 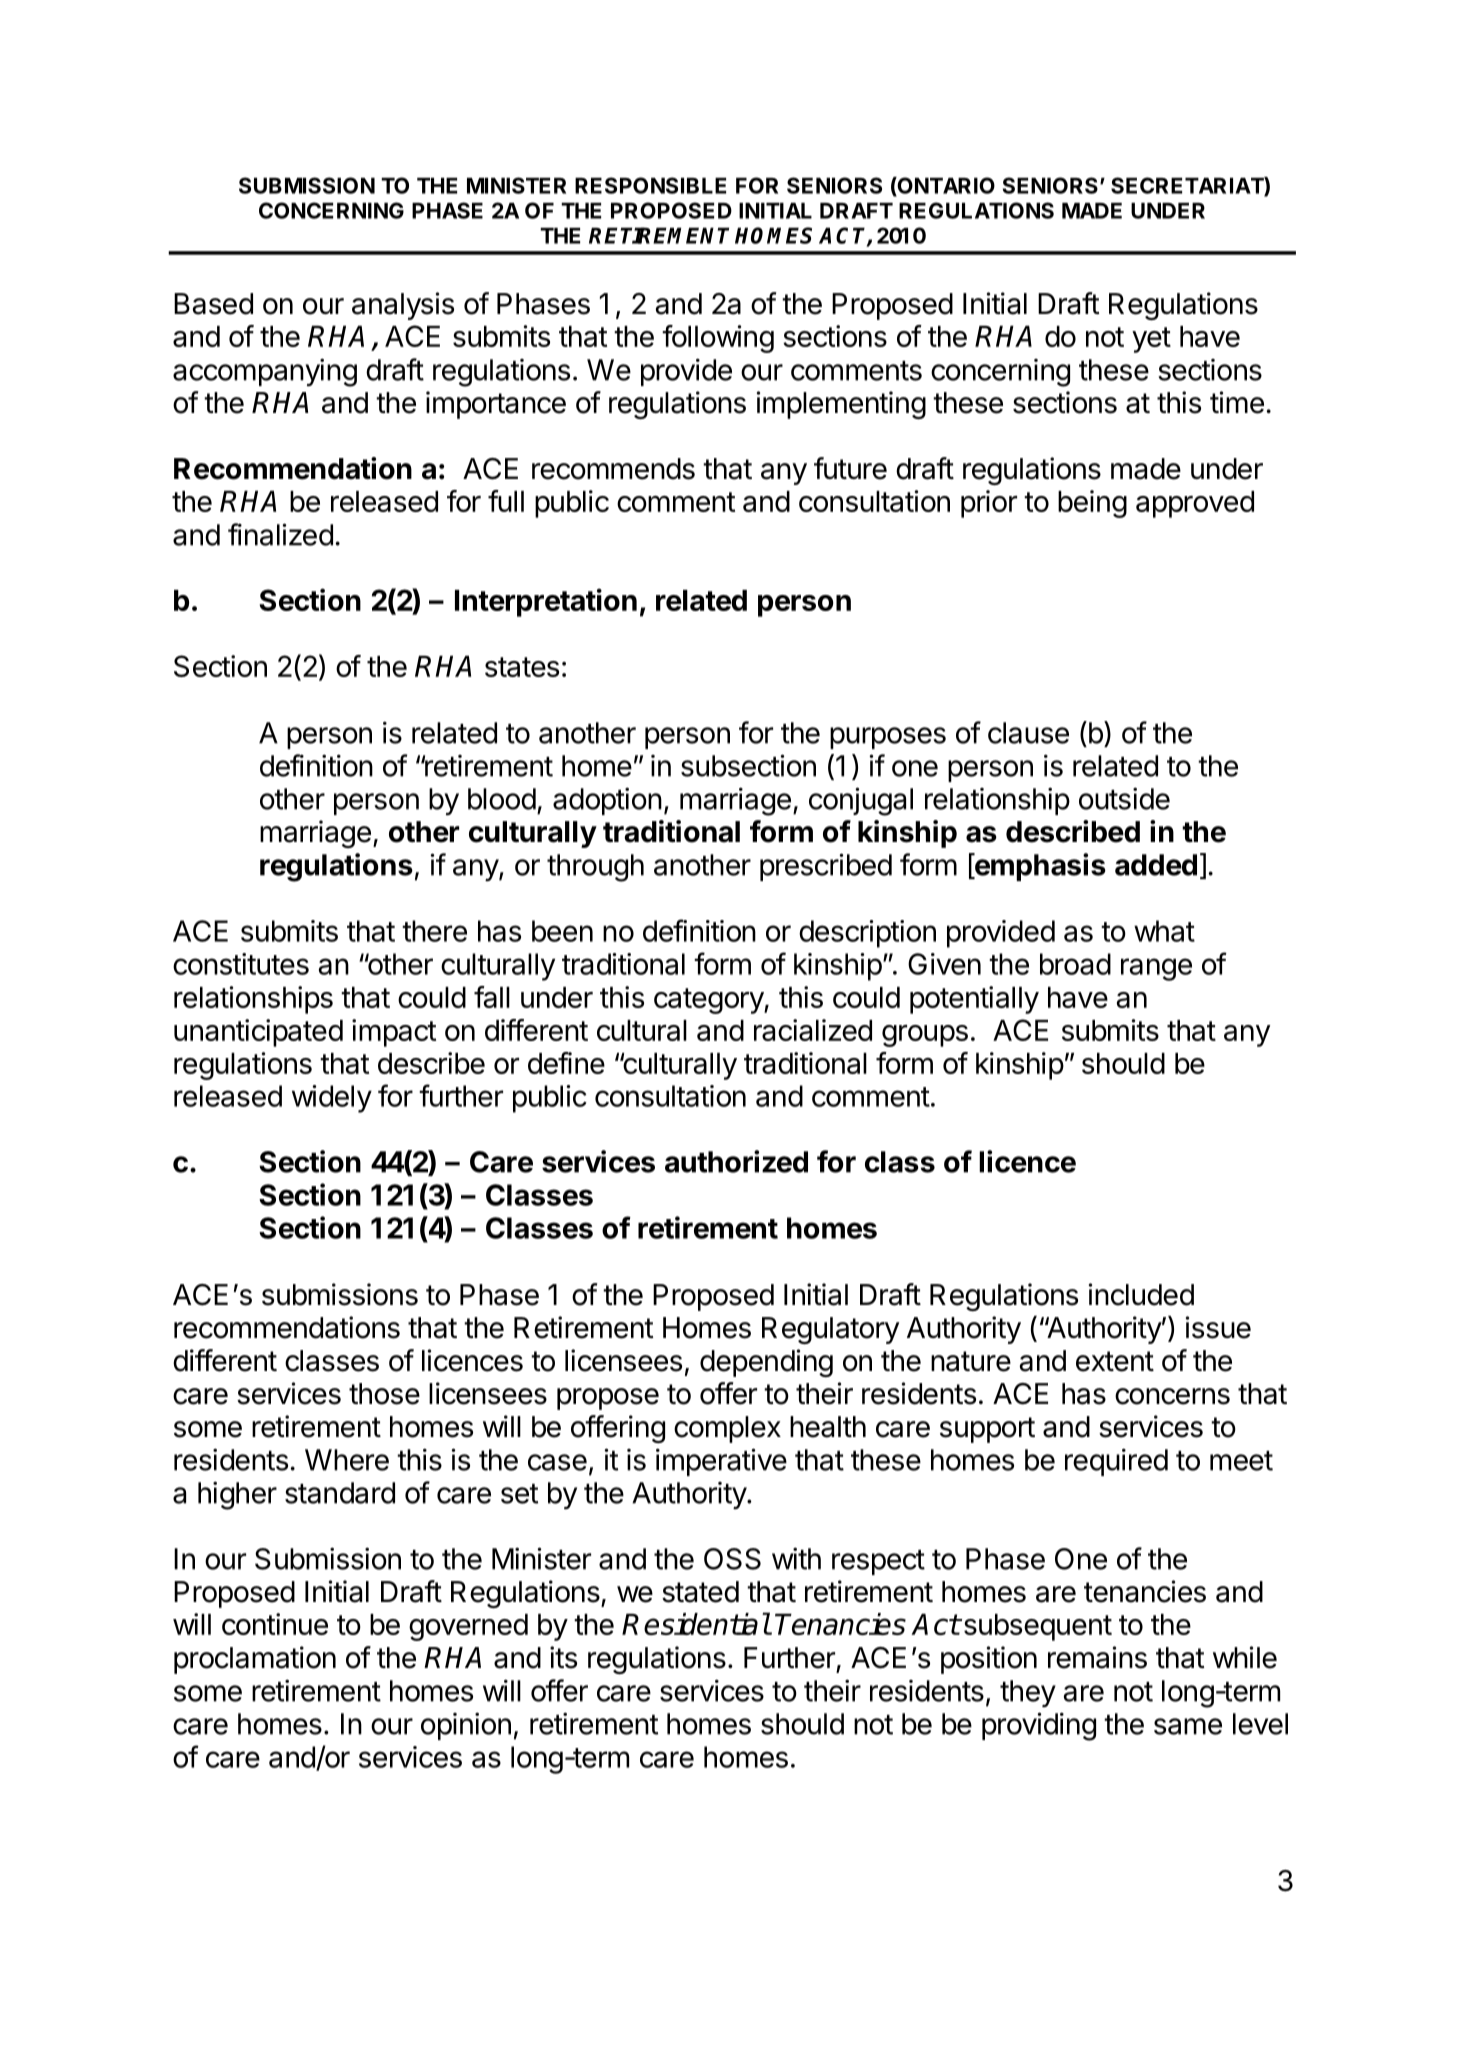 I want to click on included, so click(x=1141, y=1294).
